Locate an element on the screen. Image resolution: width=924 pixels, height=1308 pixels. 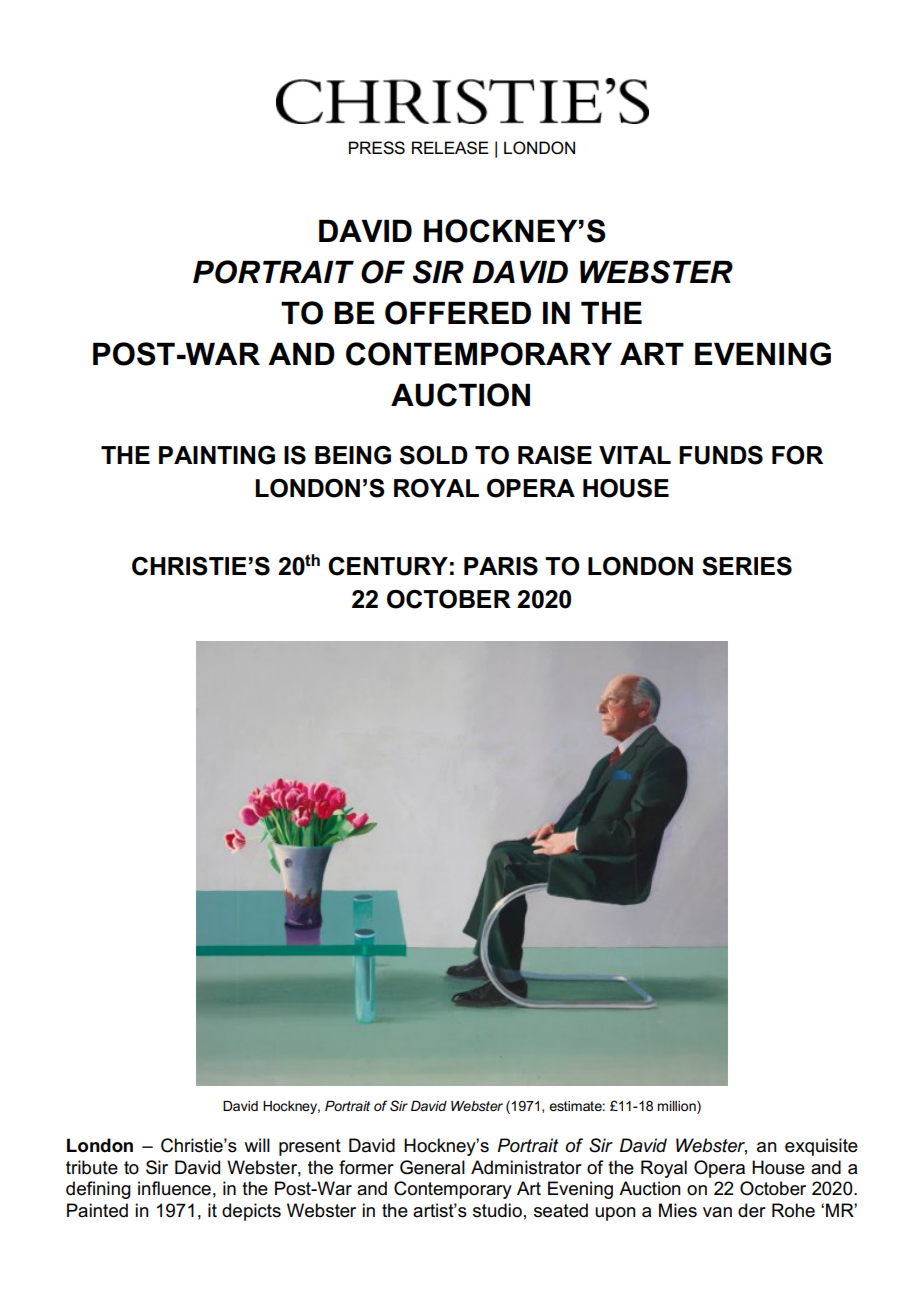
RELEASE is located at coordinates (450, 148).
